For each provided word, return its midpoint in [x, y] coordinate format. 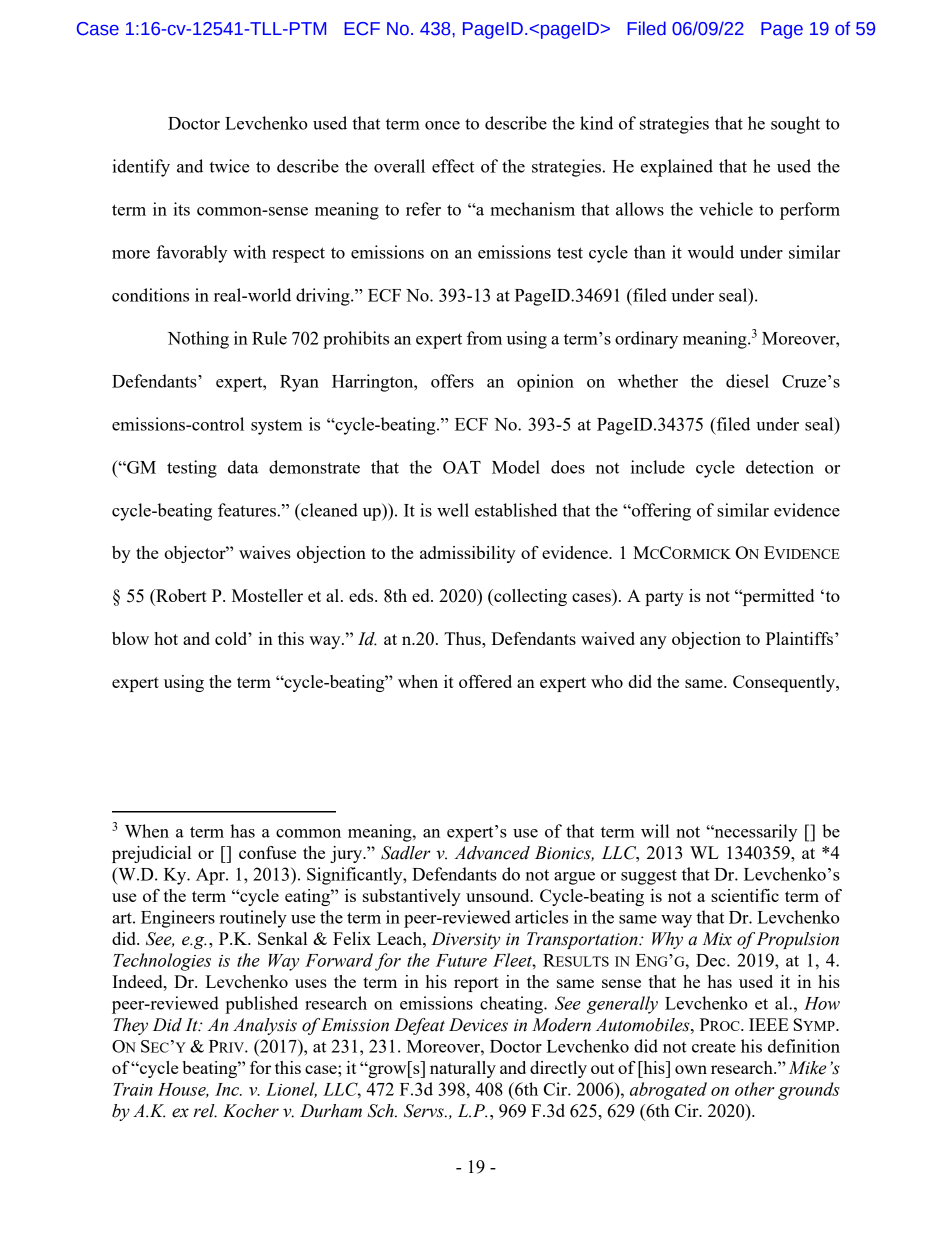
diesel [747, 381]
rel [205, 1111]
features [247, 510]
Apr [211, 876]
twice [229, 166]
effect [453, 166]
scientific [745, 895]
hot [166, 638]
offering [660, 512]
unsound [499, 895]
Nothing [198, 340]
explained [677, 168]
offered [485, 681]
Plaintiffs [801, 638]
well [453, 510]
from [484, 338]
